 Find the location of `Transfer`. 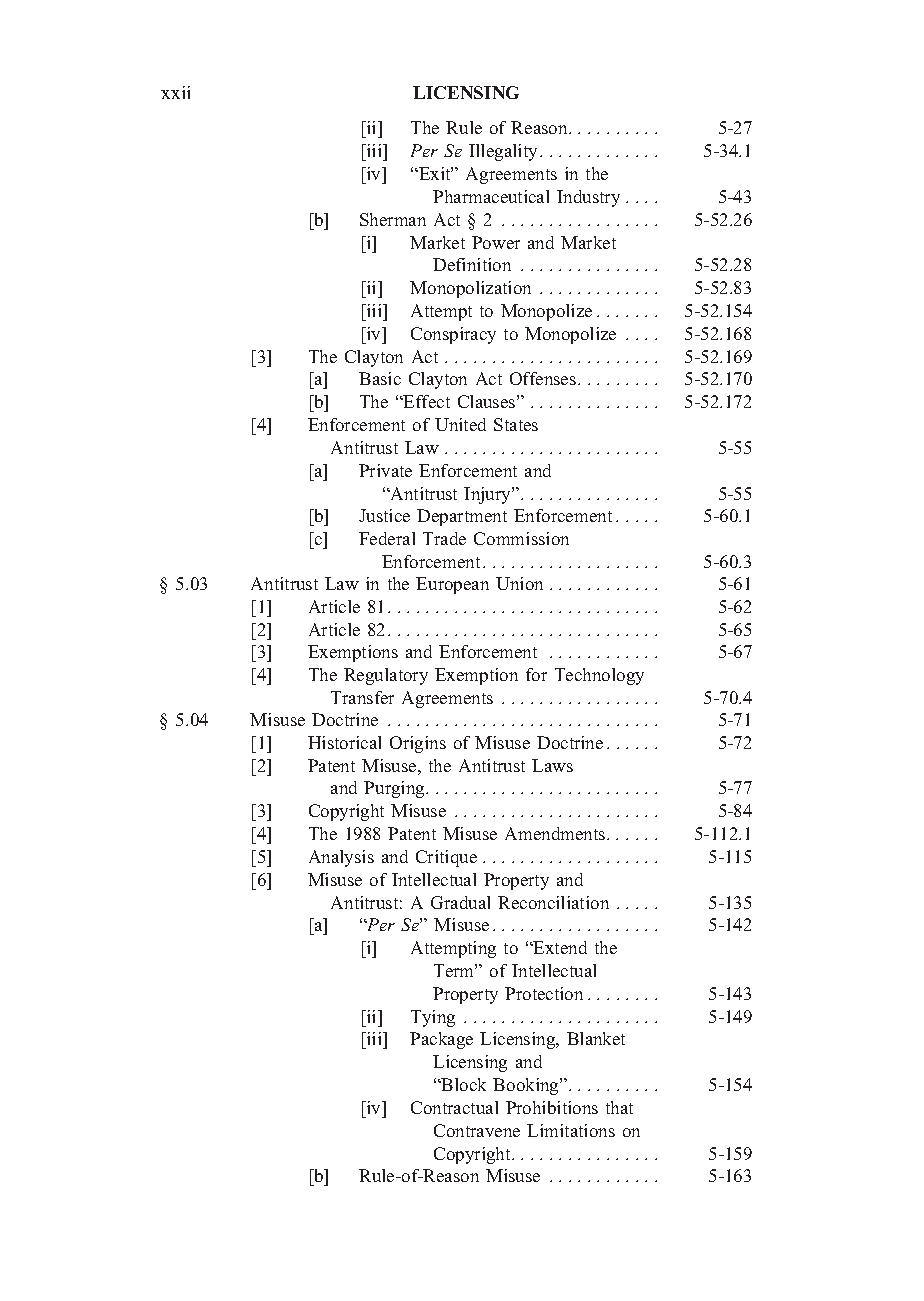

Transfer is located at coordinates (362, 697).
